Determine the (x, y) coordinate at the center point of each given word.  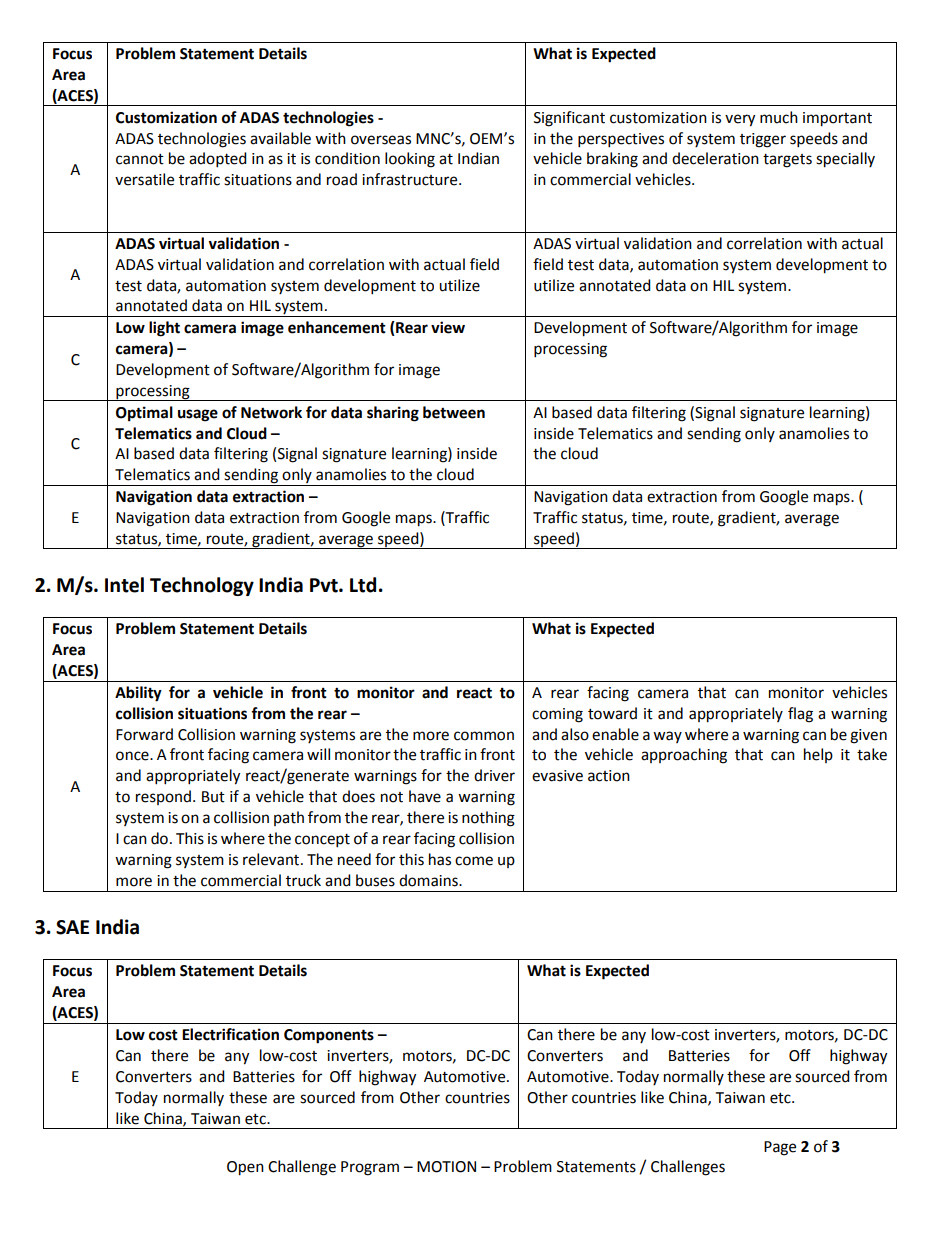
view (448, 327)
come (474, 861)
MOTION (446, 1167)
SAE (72, 927)
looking (410, 160)
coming (557, 715)
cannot (140, 159)
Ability (138, 694)
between (454, 412)
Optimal (144, 414)
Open (245, 1168)
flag (800, 715)
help (818, 755)
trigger (763, 140)
